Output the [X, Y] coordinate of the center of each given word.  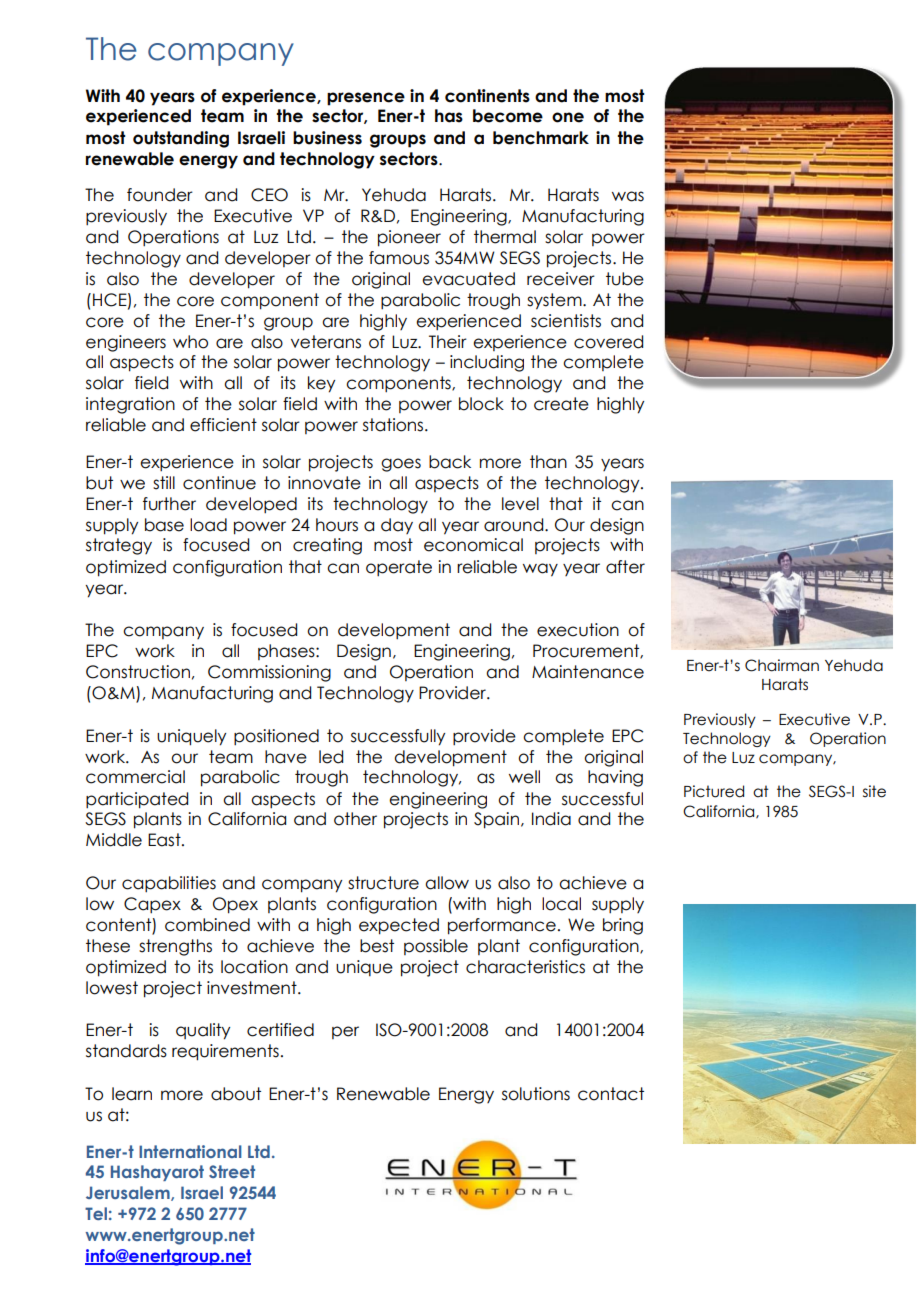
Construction [138, 672]
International [190, 1151]
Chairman [782, 665]
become [508, 116]
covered [608, 342]
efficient [223, 425]
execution [578, 630]
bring [623, 926]
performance [502, 926]
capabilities [169, 884]
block [481, 404]
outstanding [181, 139]
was [628, 196]
